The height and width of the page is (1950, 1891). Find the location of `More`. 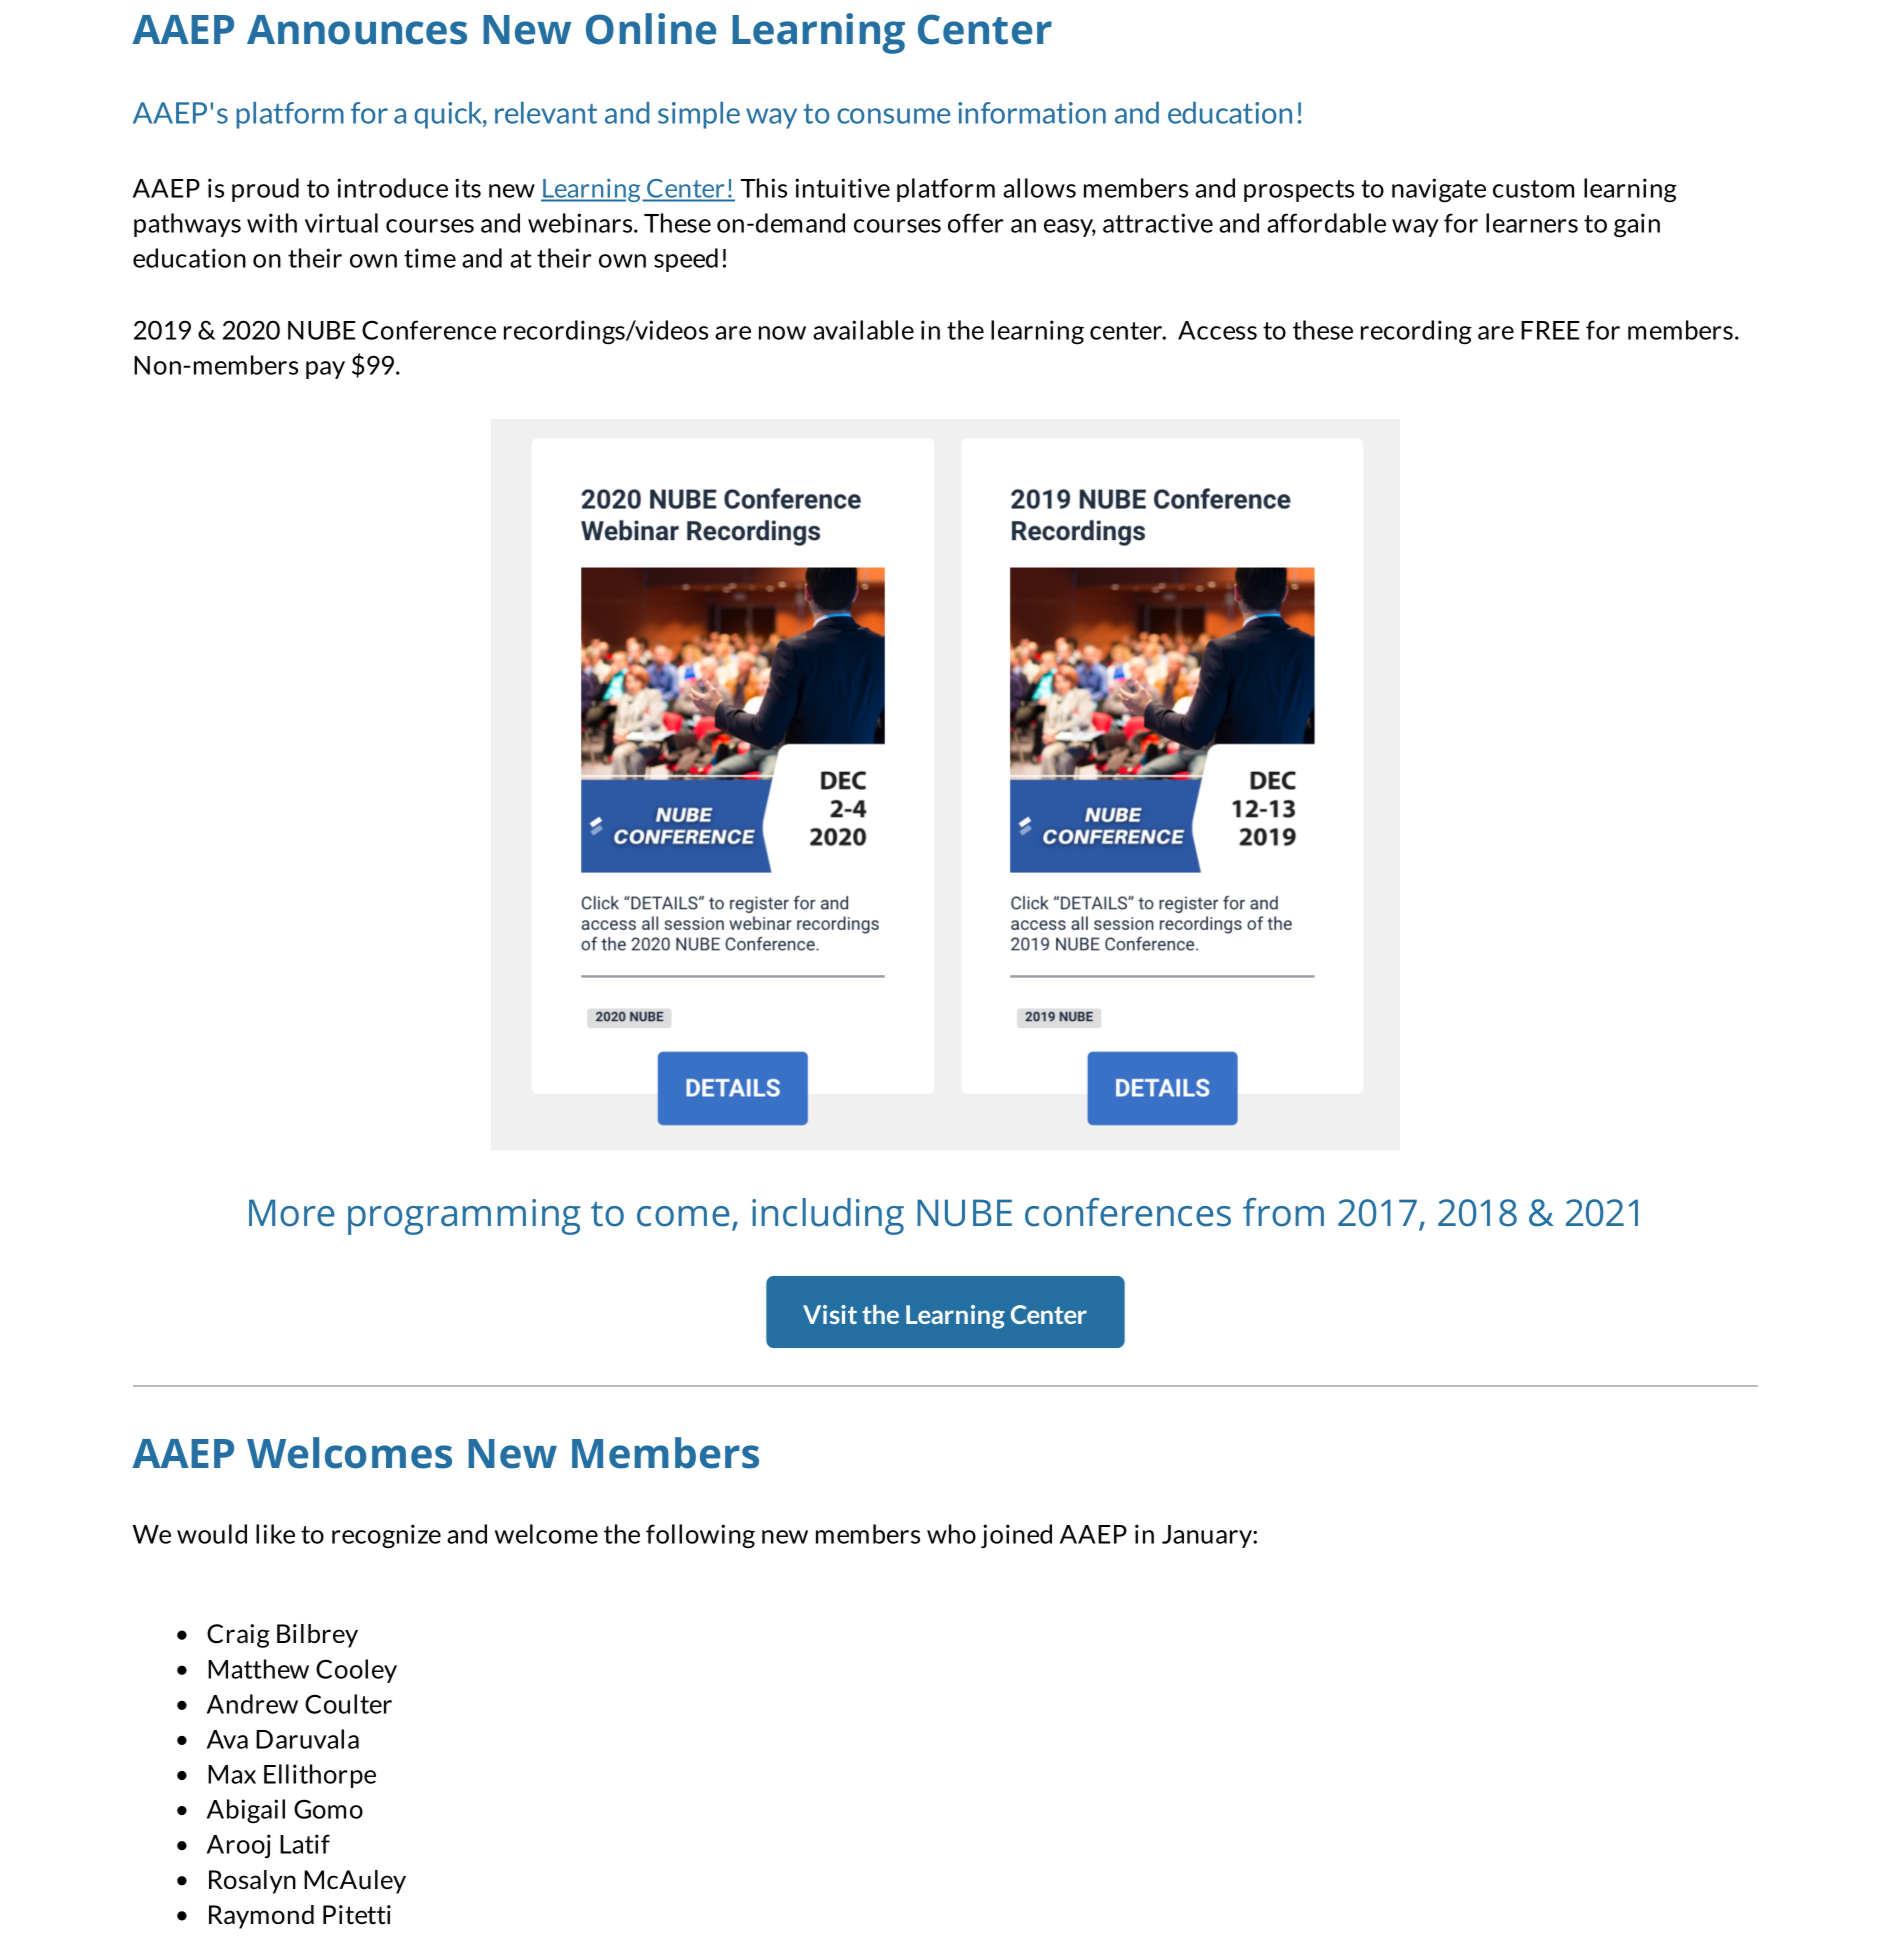

More is located at coordinates (291, 1213).
